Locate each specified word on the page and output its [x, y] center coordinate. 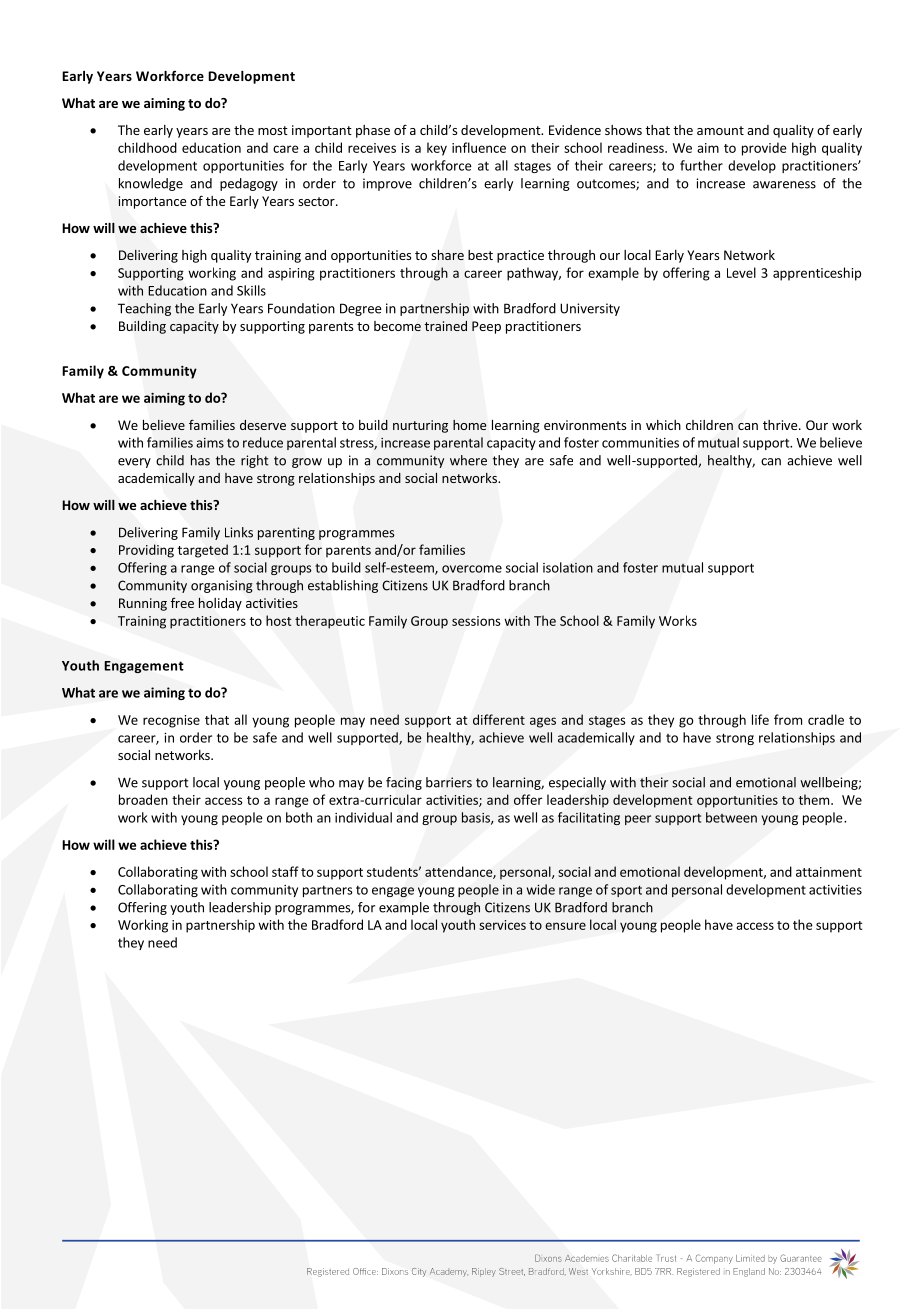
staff [285, 871]
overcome [472, 569]
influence [479, 147]
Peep [486, 327]
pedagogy [249, 184]
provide [764, 149]
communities [640, 443]
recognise [171, 721]
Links [239, 532]
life [760, 719]
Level [741, 272]
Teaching [144, 309]
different [499, 719]
